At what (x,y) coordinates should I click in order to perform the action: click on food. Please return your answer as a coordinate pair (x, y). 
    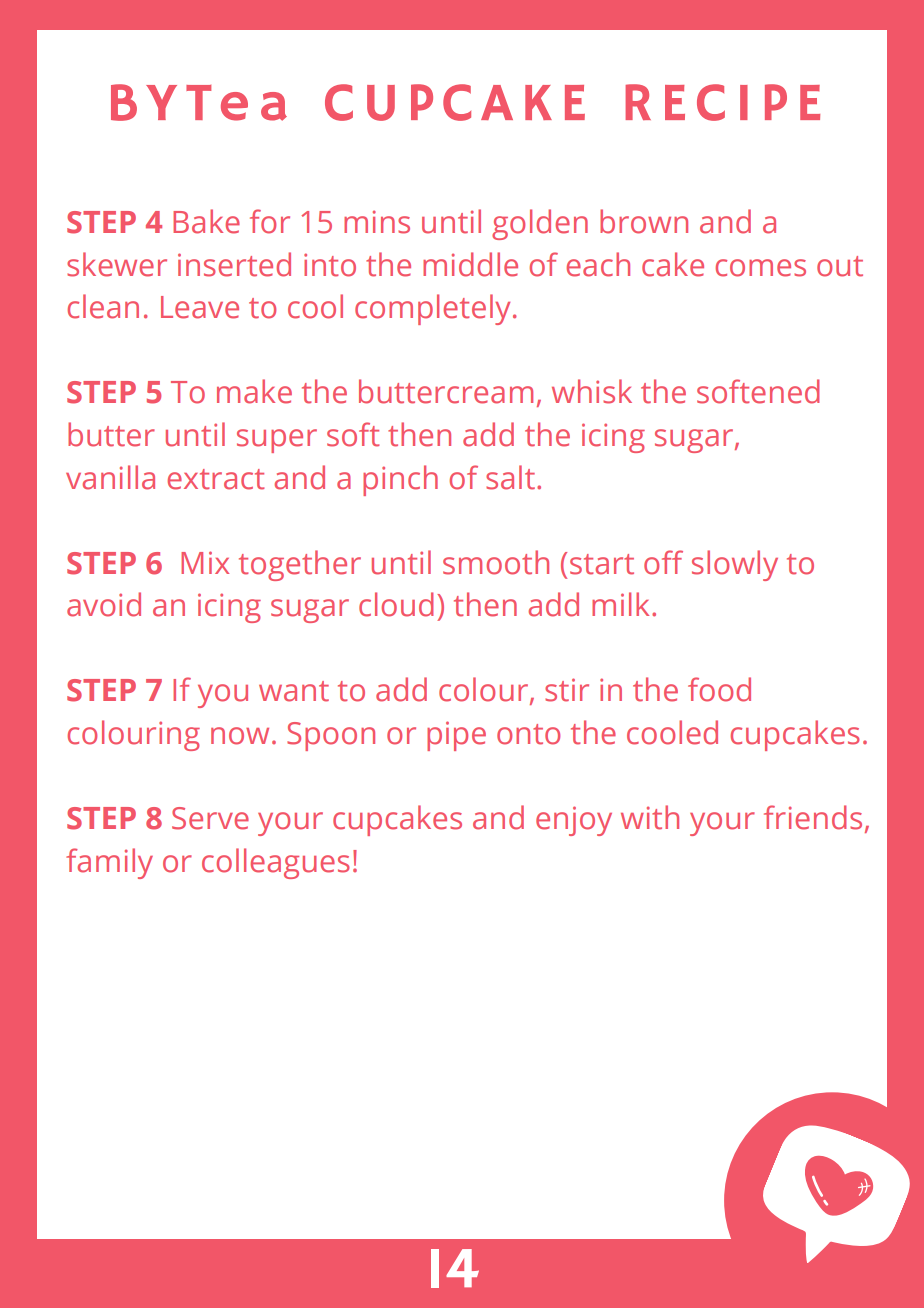
    Looking at the image, I should click on (719, 689).
